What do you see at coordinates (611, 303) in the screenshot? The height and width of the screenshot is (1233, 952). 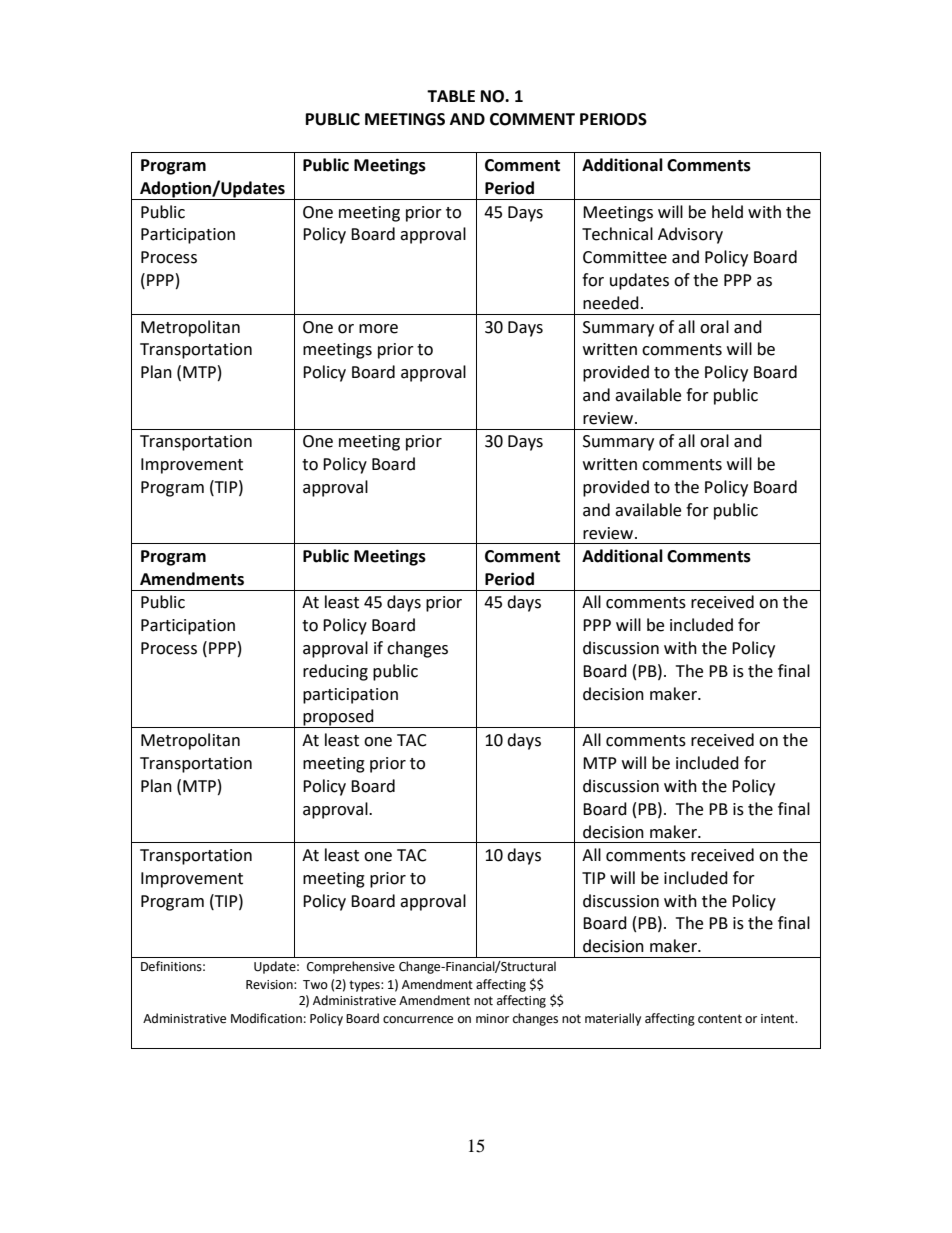 I see `needed` at bounding box center [611, 303].
